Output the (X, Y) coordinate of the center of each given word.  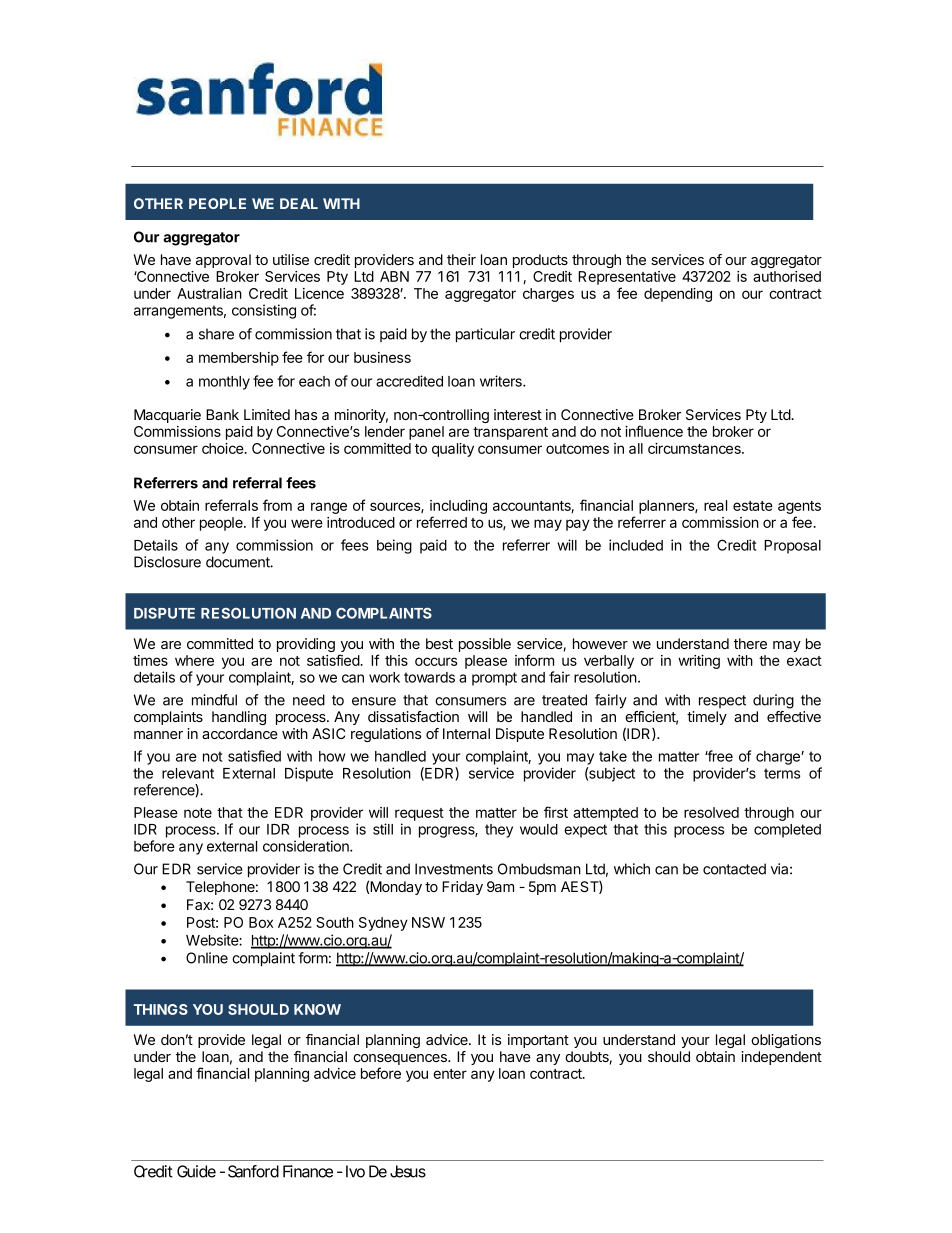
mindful (214, 700)
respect (722, 701)
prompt (494, 679)
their (461, 259)
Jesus (408, 1171)
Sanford (253, 1171)
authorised (787, 276)
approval (223, 261)
